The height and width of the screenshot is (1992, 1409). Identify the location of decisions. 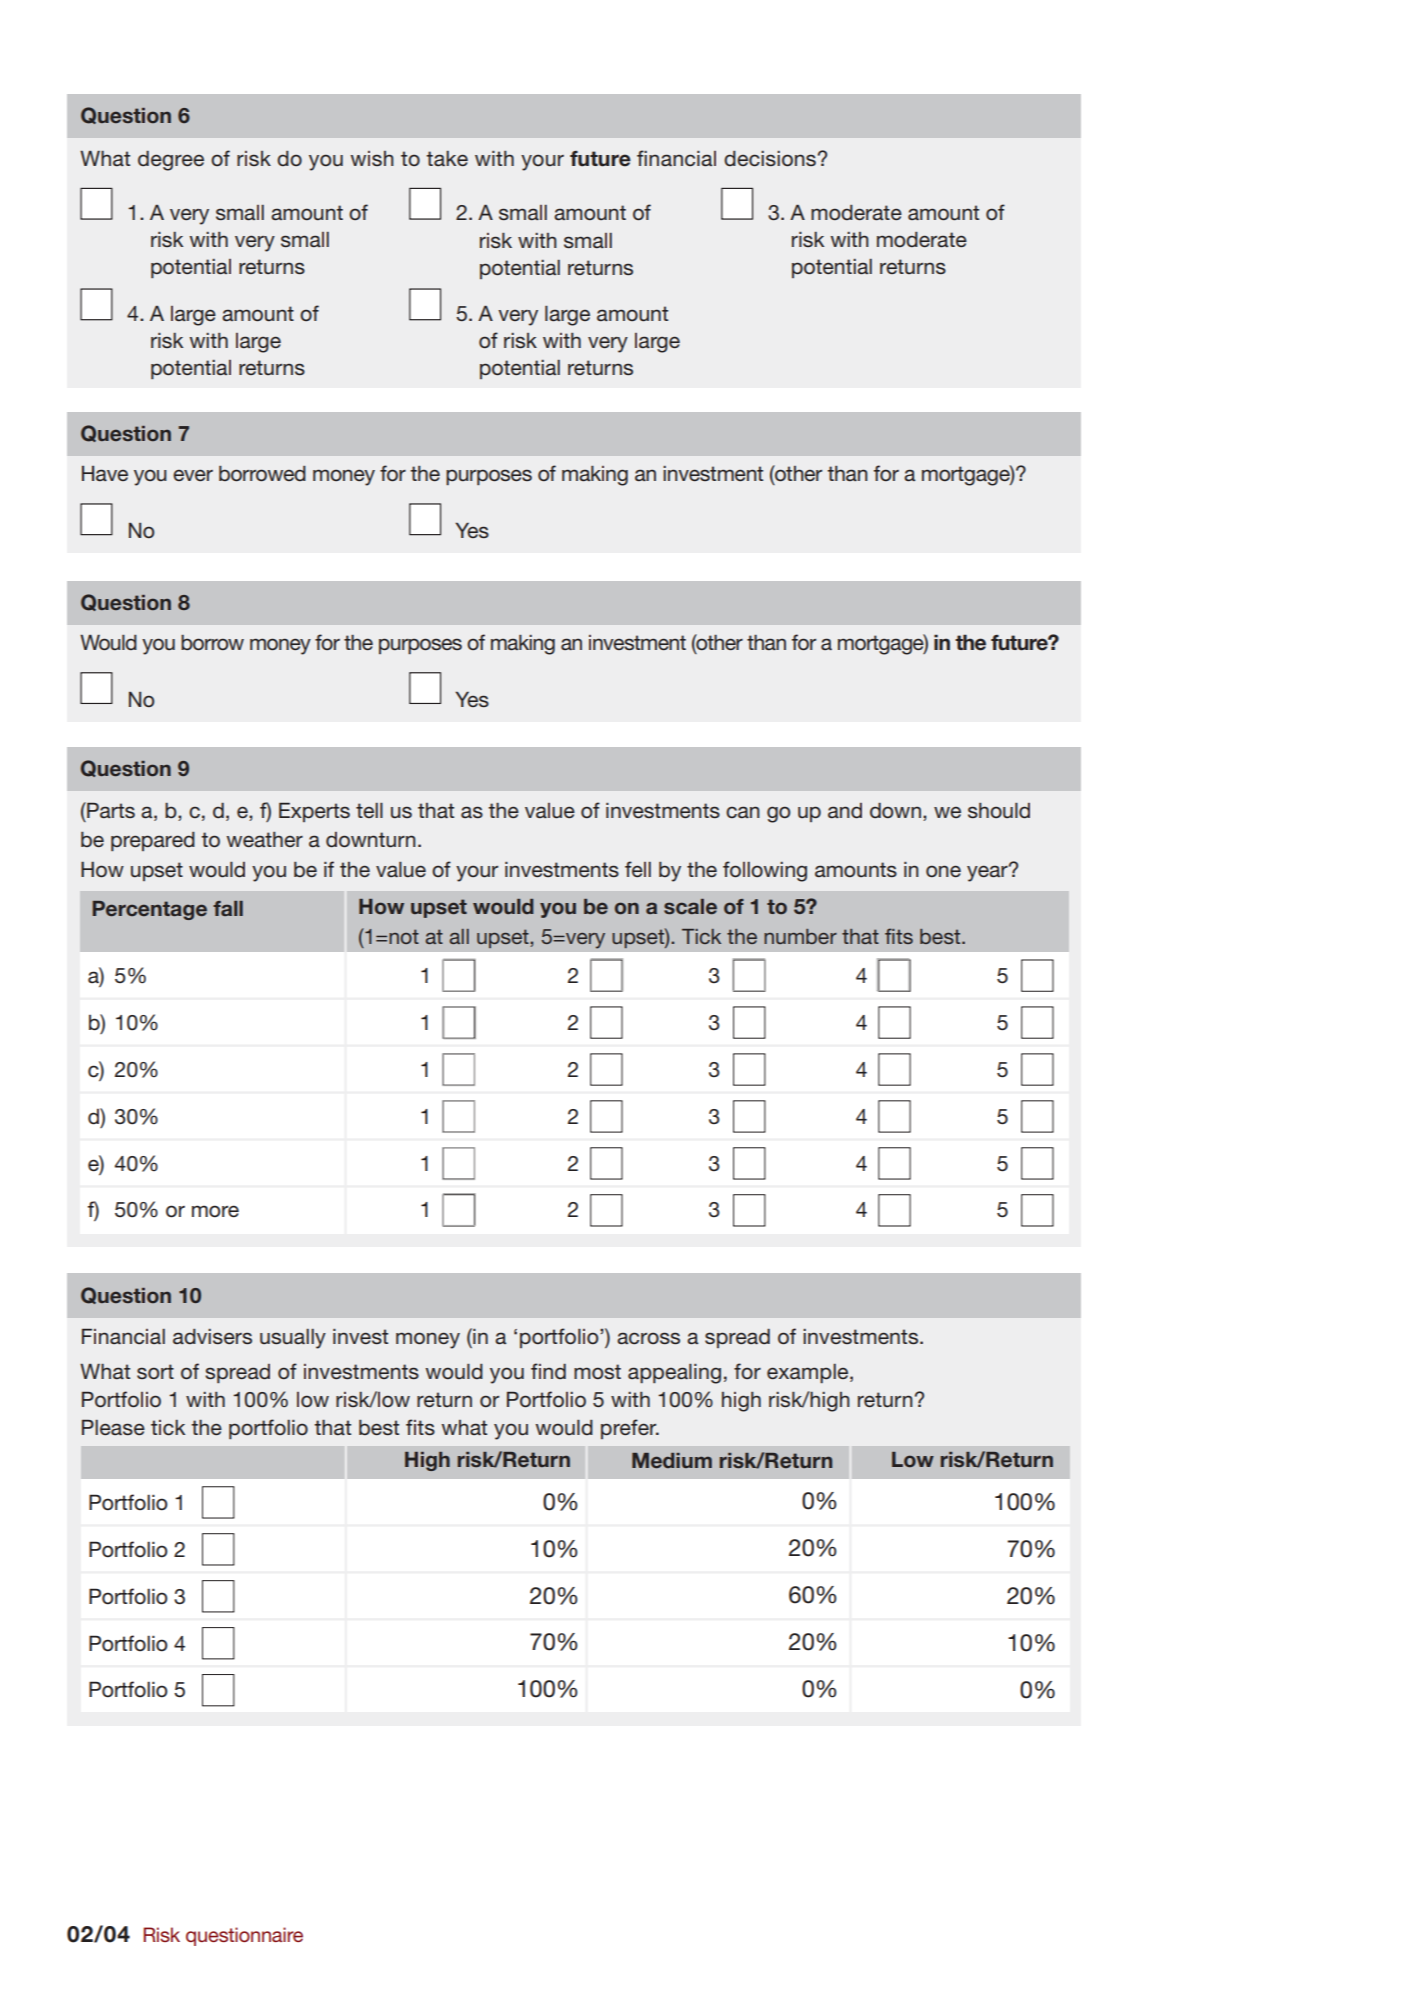
(770, 159).
